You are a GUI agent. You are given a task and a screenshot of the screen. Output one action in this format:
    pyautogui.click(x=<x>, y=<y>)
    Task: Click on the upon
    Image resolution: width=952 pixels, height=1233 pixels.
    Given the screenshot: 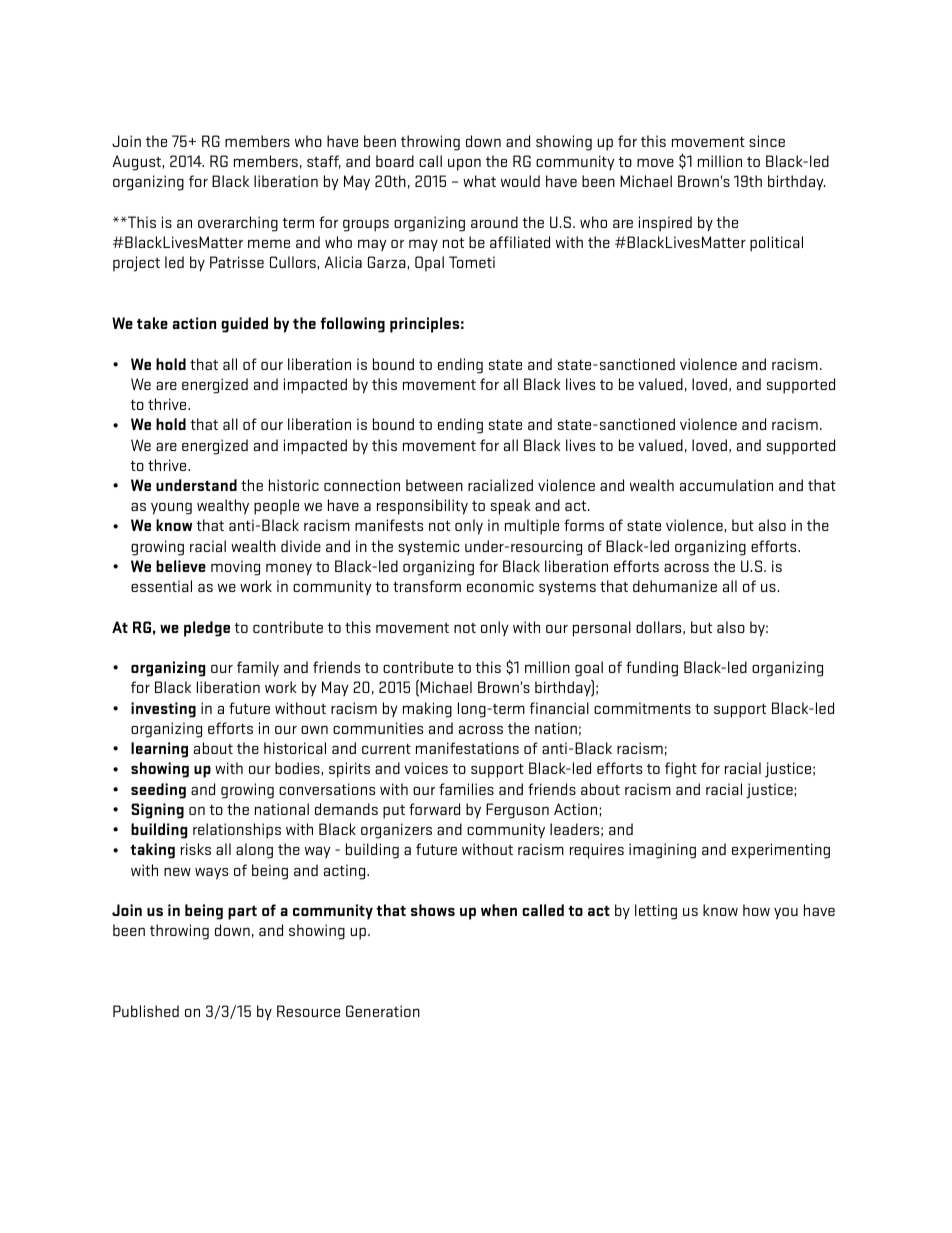 What is the action you would take?
    pyautogui.click(x=464, y=164)
